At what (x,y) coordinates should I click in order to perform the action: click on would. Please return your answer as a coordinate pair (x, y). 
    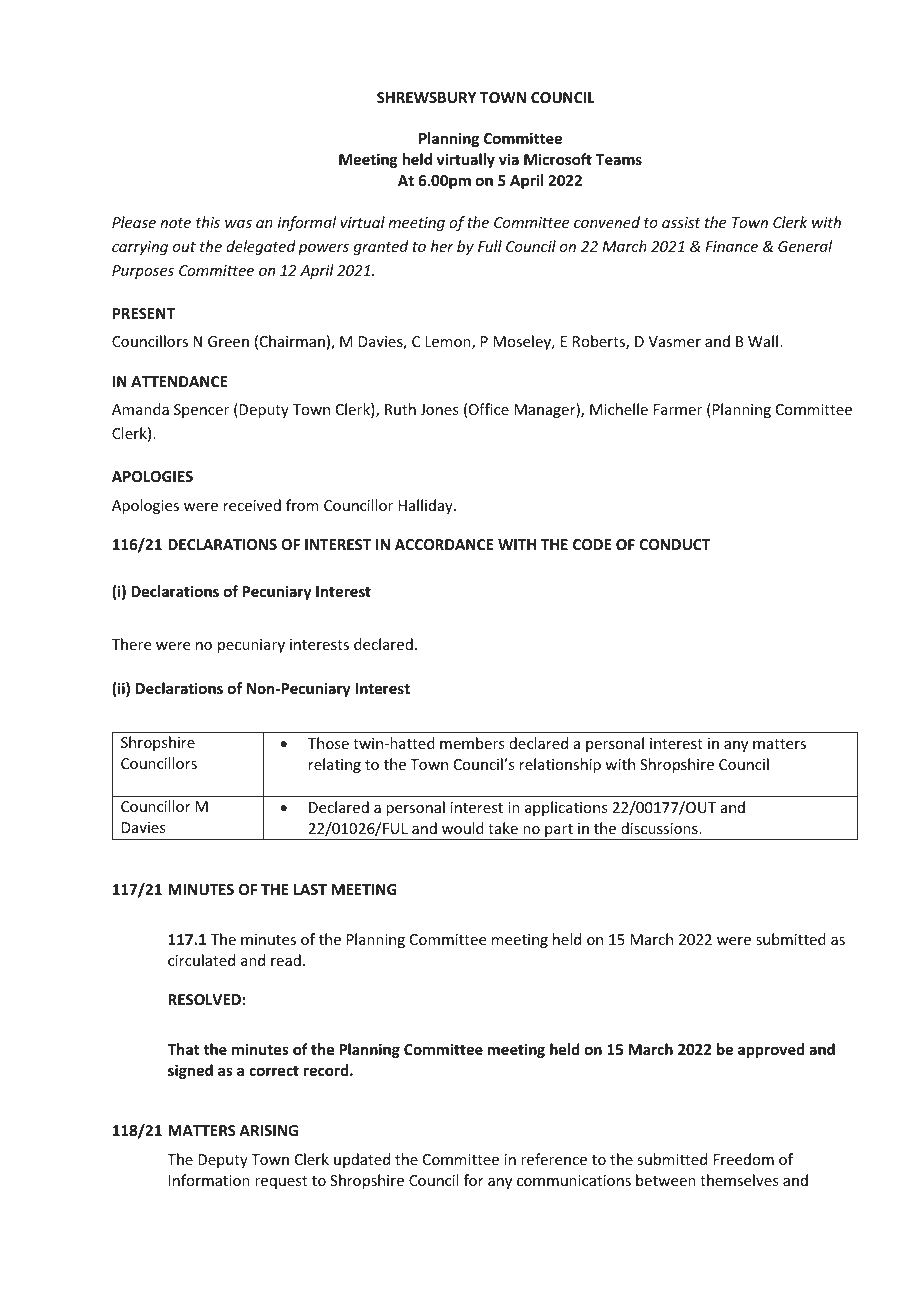
    Looking at the image, I should click on (463, 828).
